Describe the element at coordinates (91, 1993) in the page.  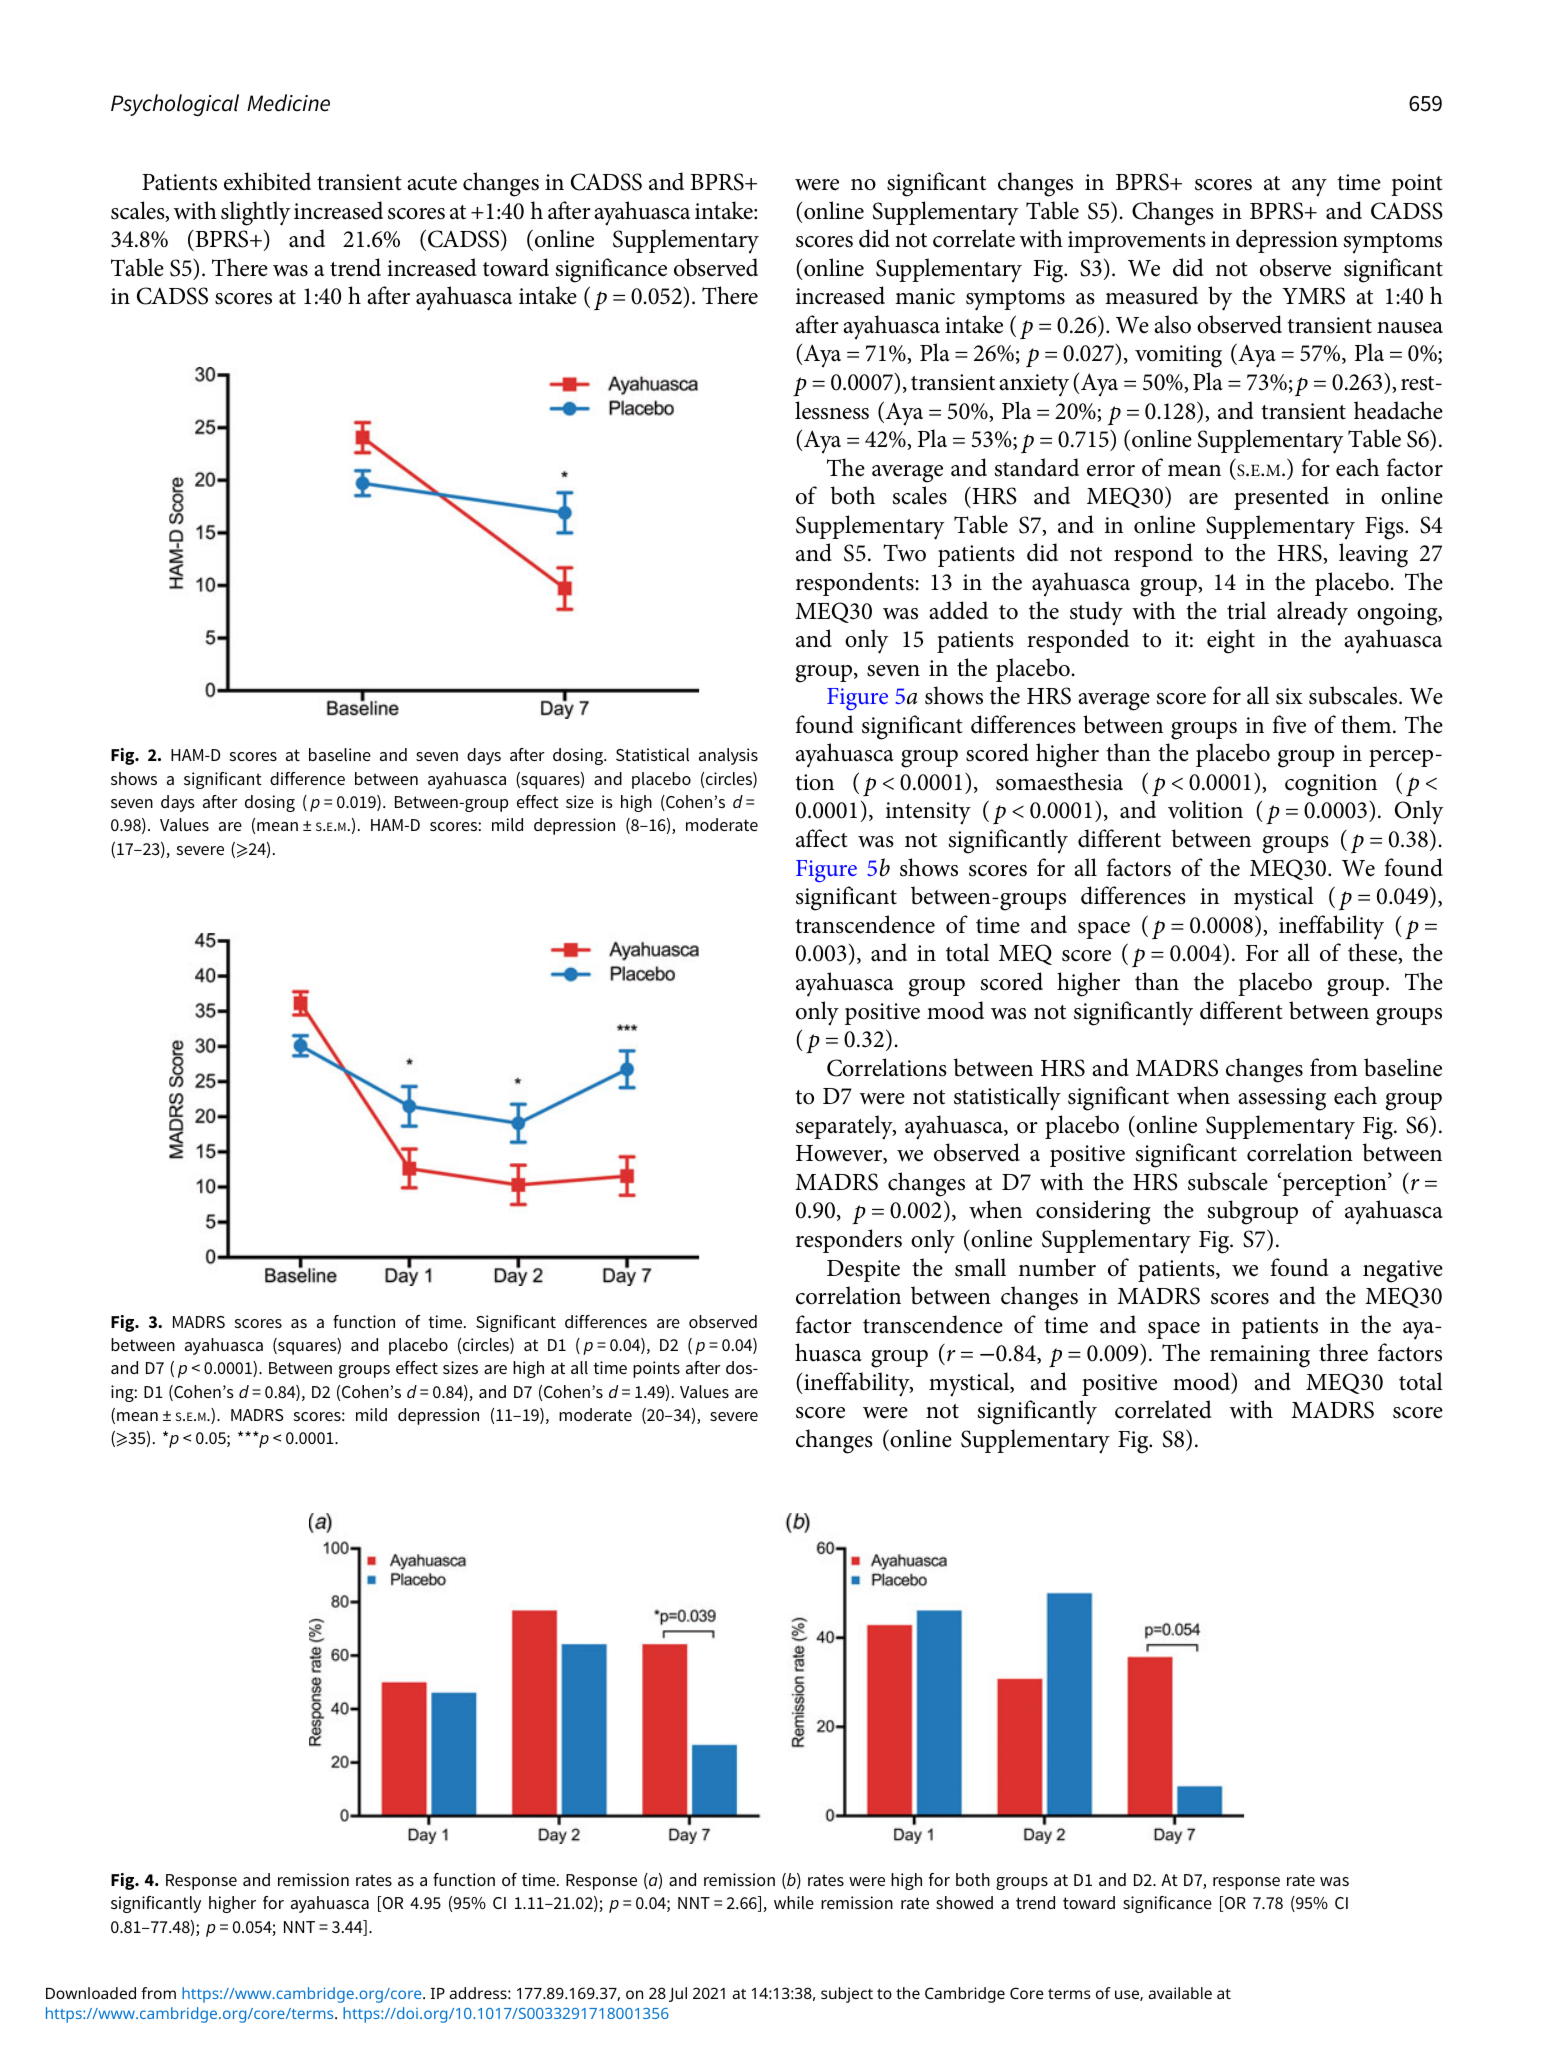
I see `Downloaded` at that location.
